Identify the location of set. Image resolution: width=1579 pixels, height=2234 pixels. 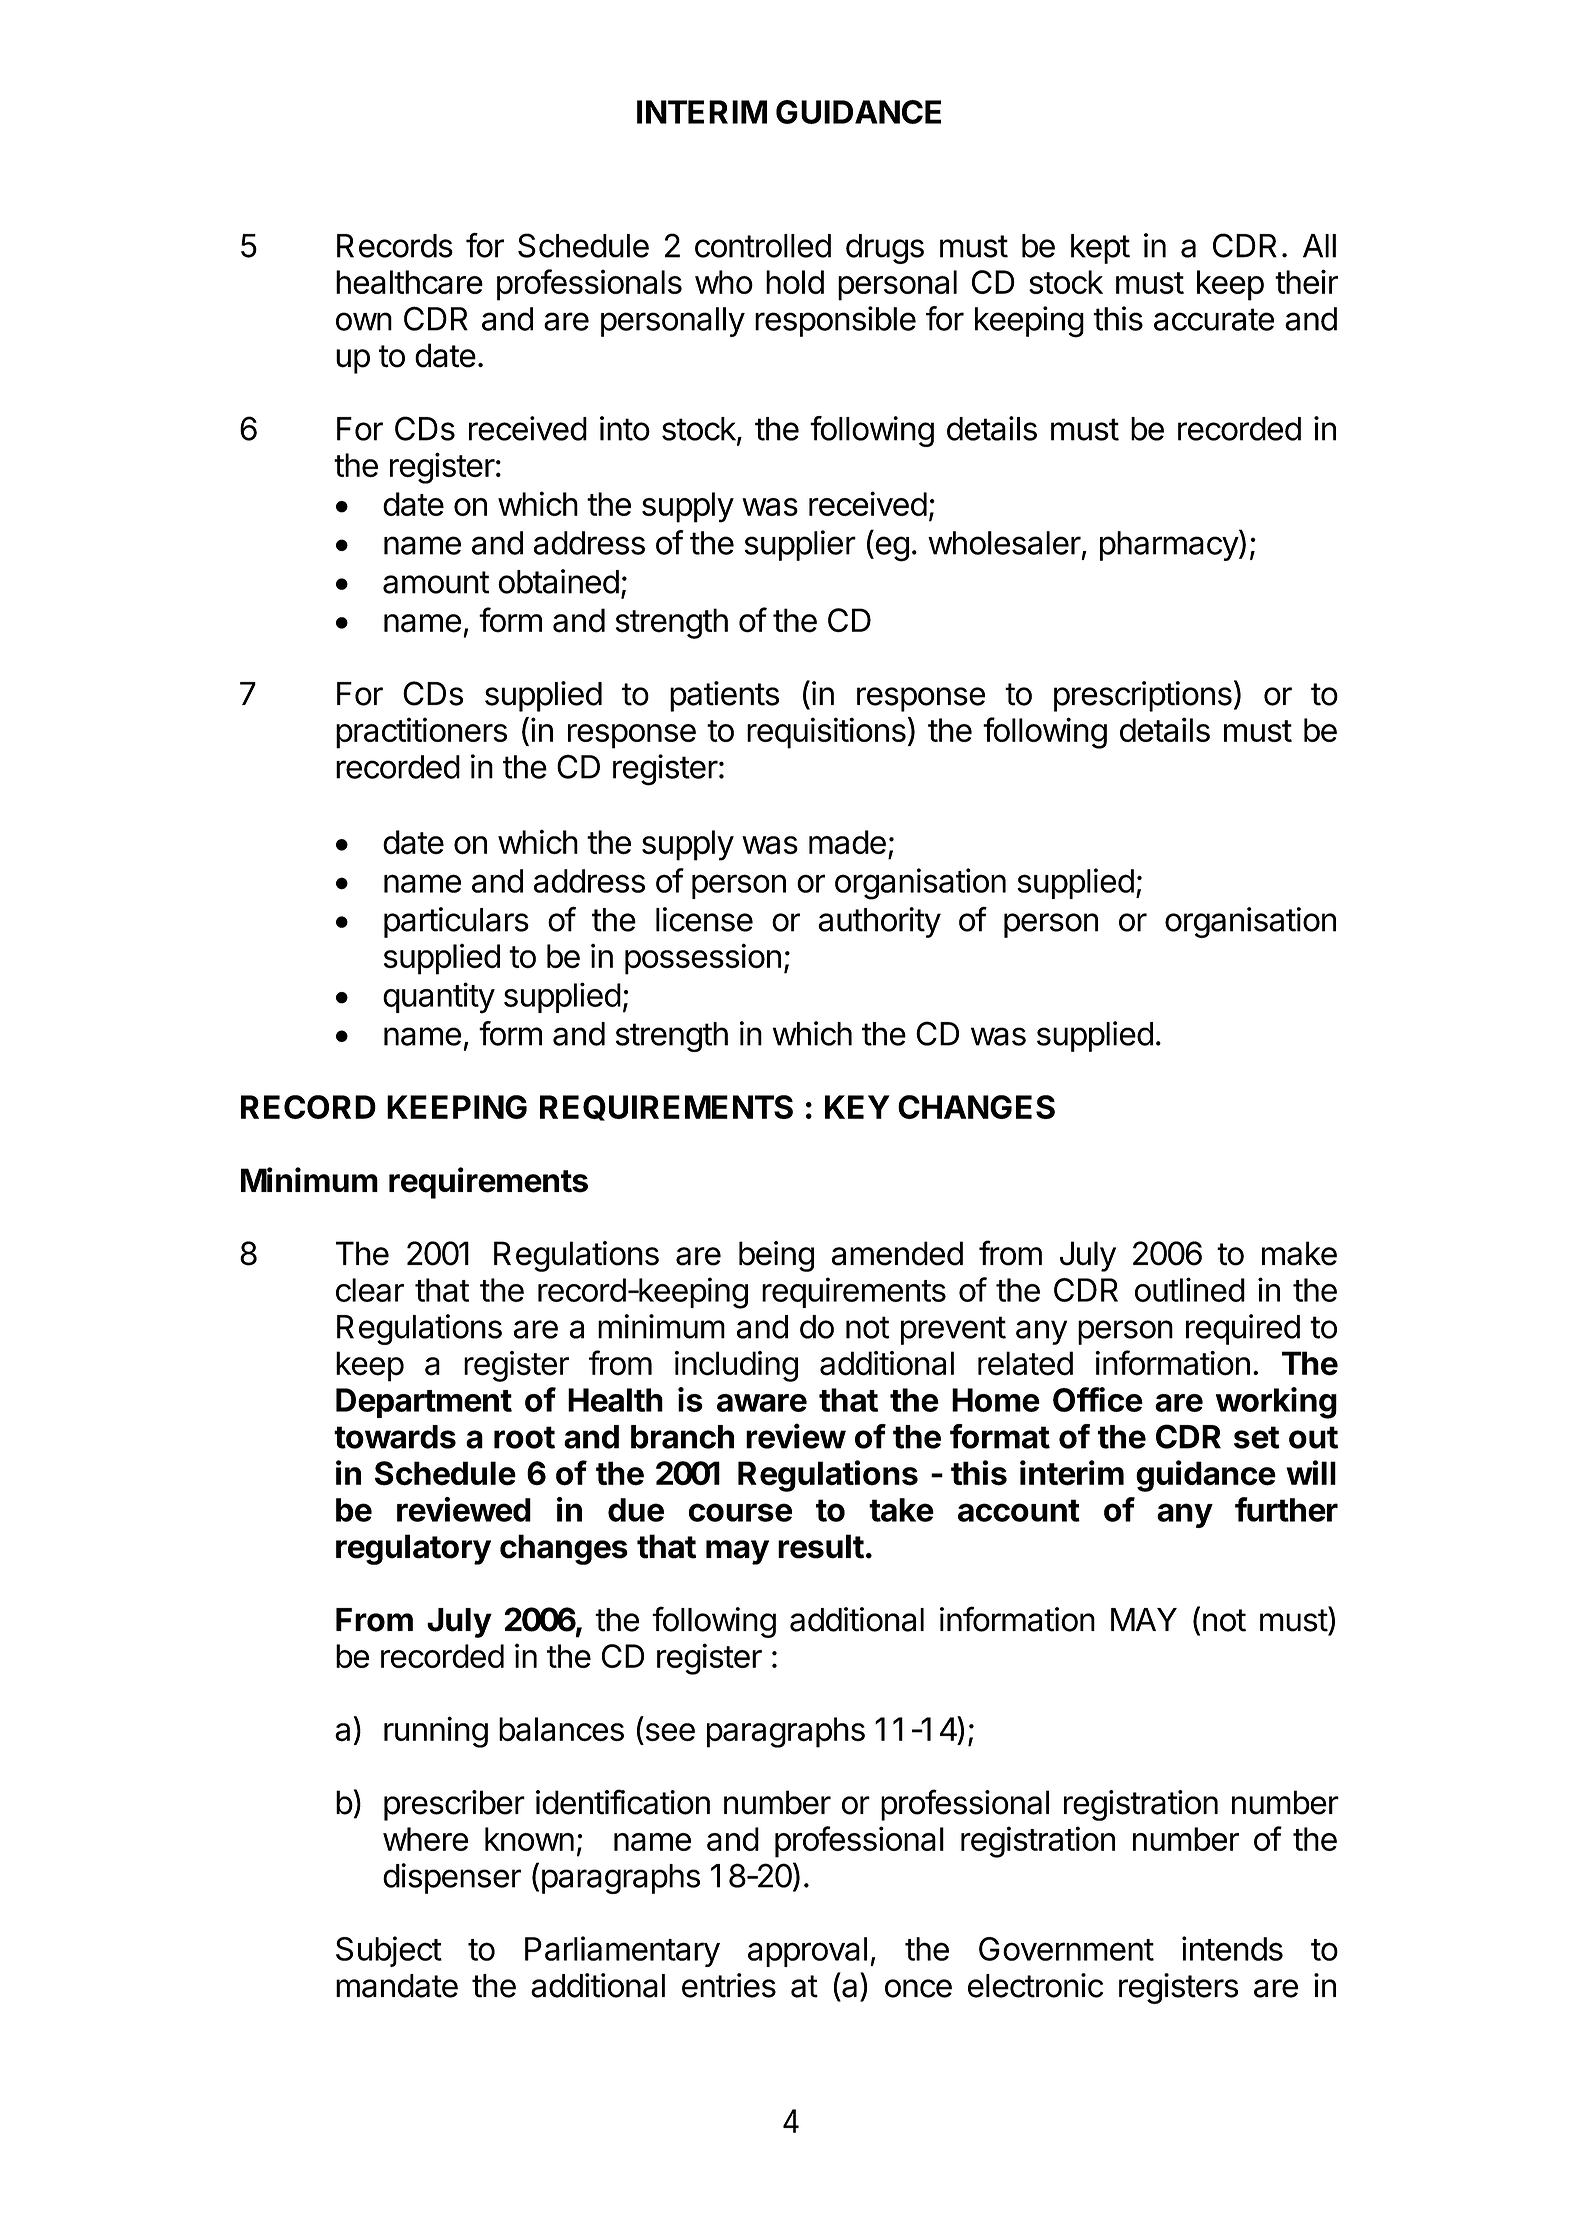
(1257, 1437).
